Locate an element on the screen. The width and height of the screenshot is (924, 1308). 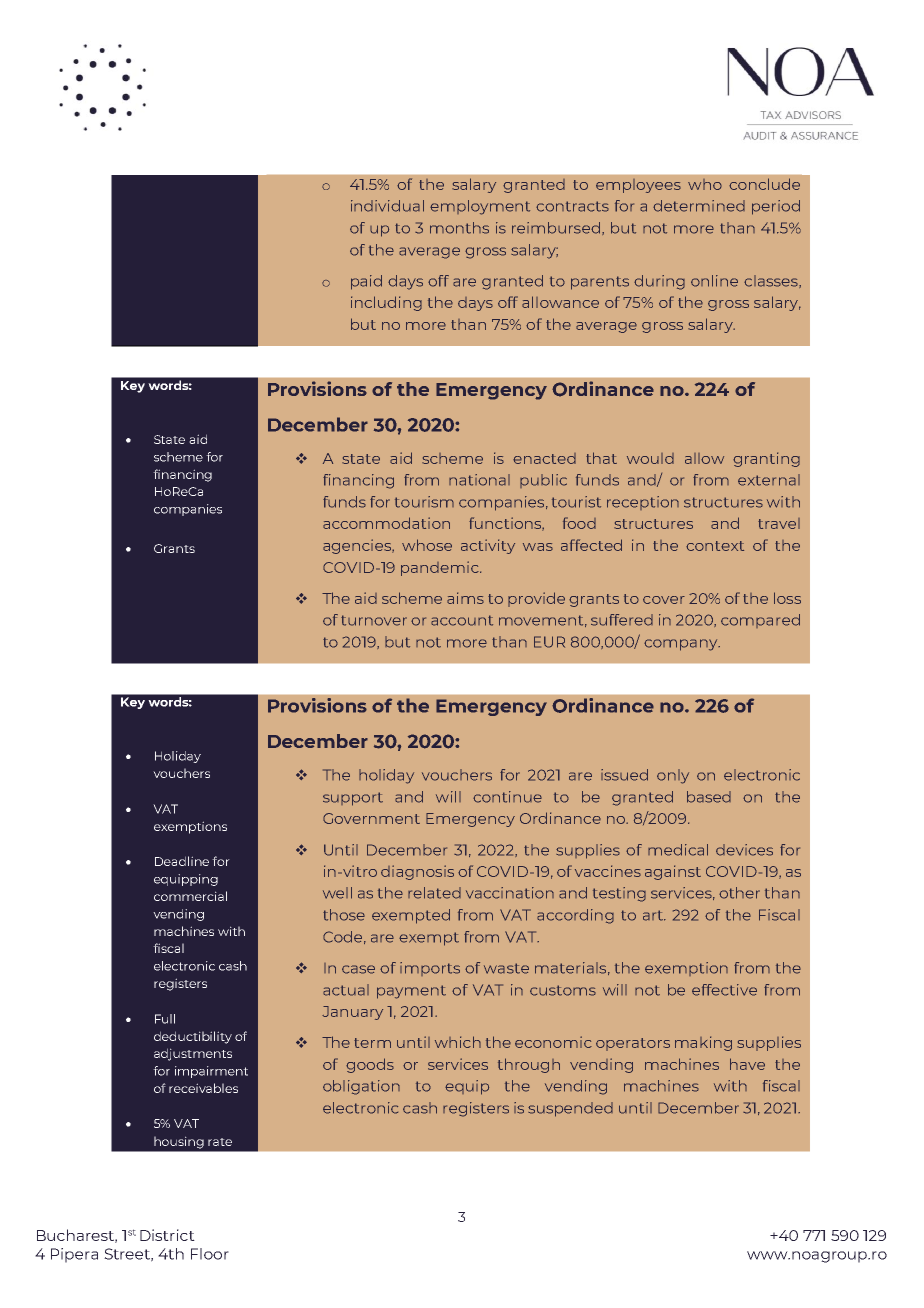
vaccination is located at coordinates (510, 893).
